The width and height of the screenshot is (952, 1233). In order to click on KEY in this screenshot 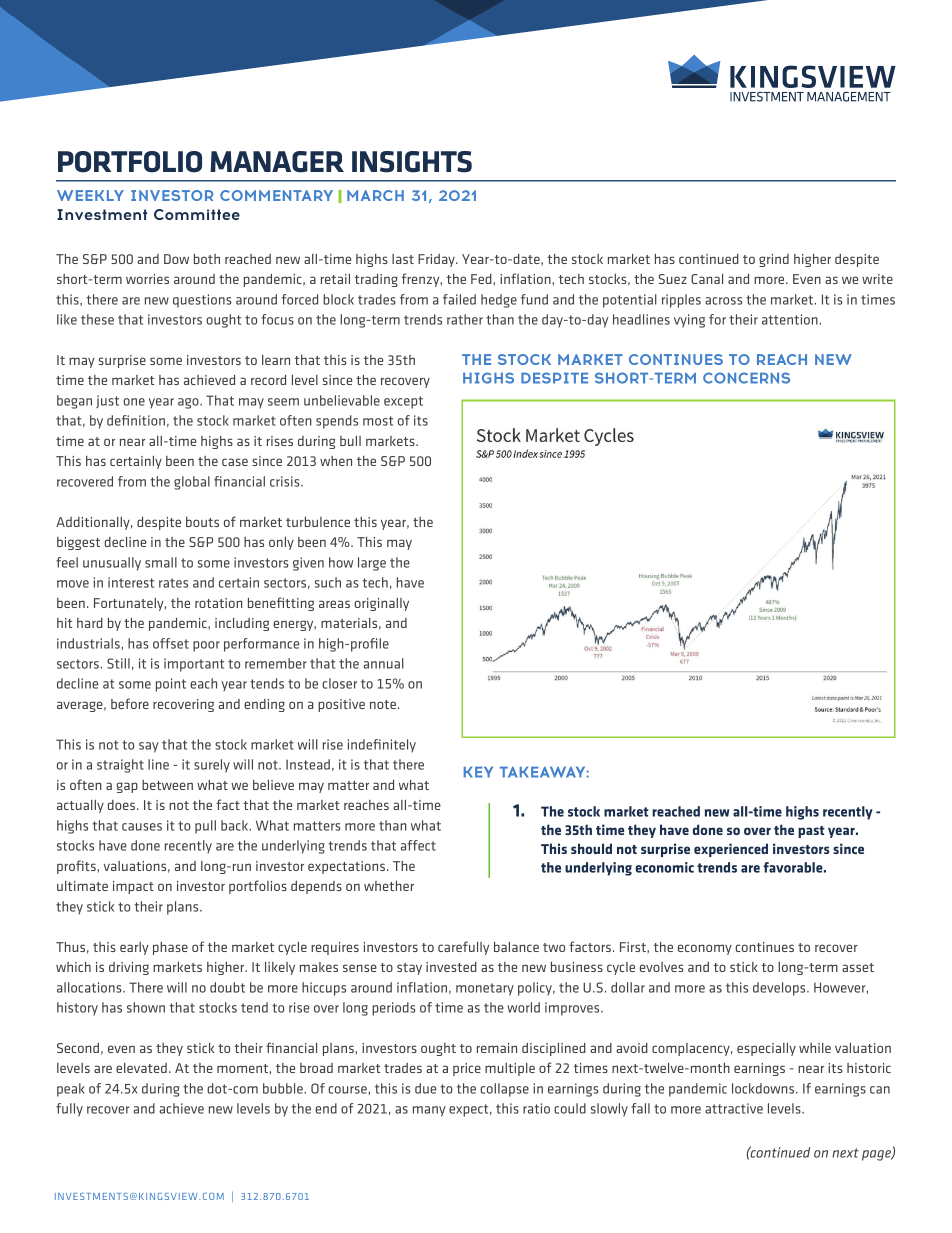, I will do `click(478, 772)`.
